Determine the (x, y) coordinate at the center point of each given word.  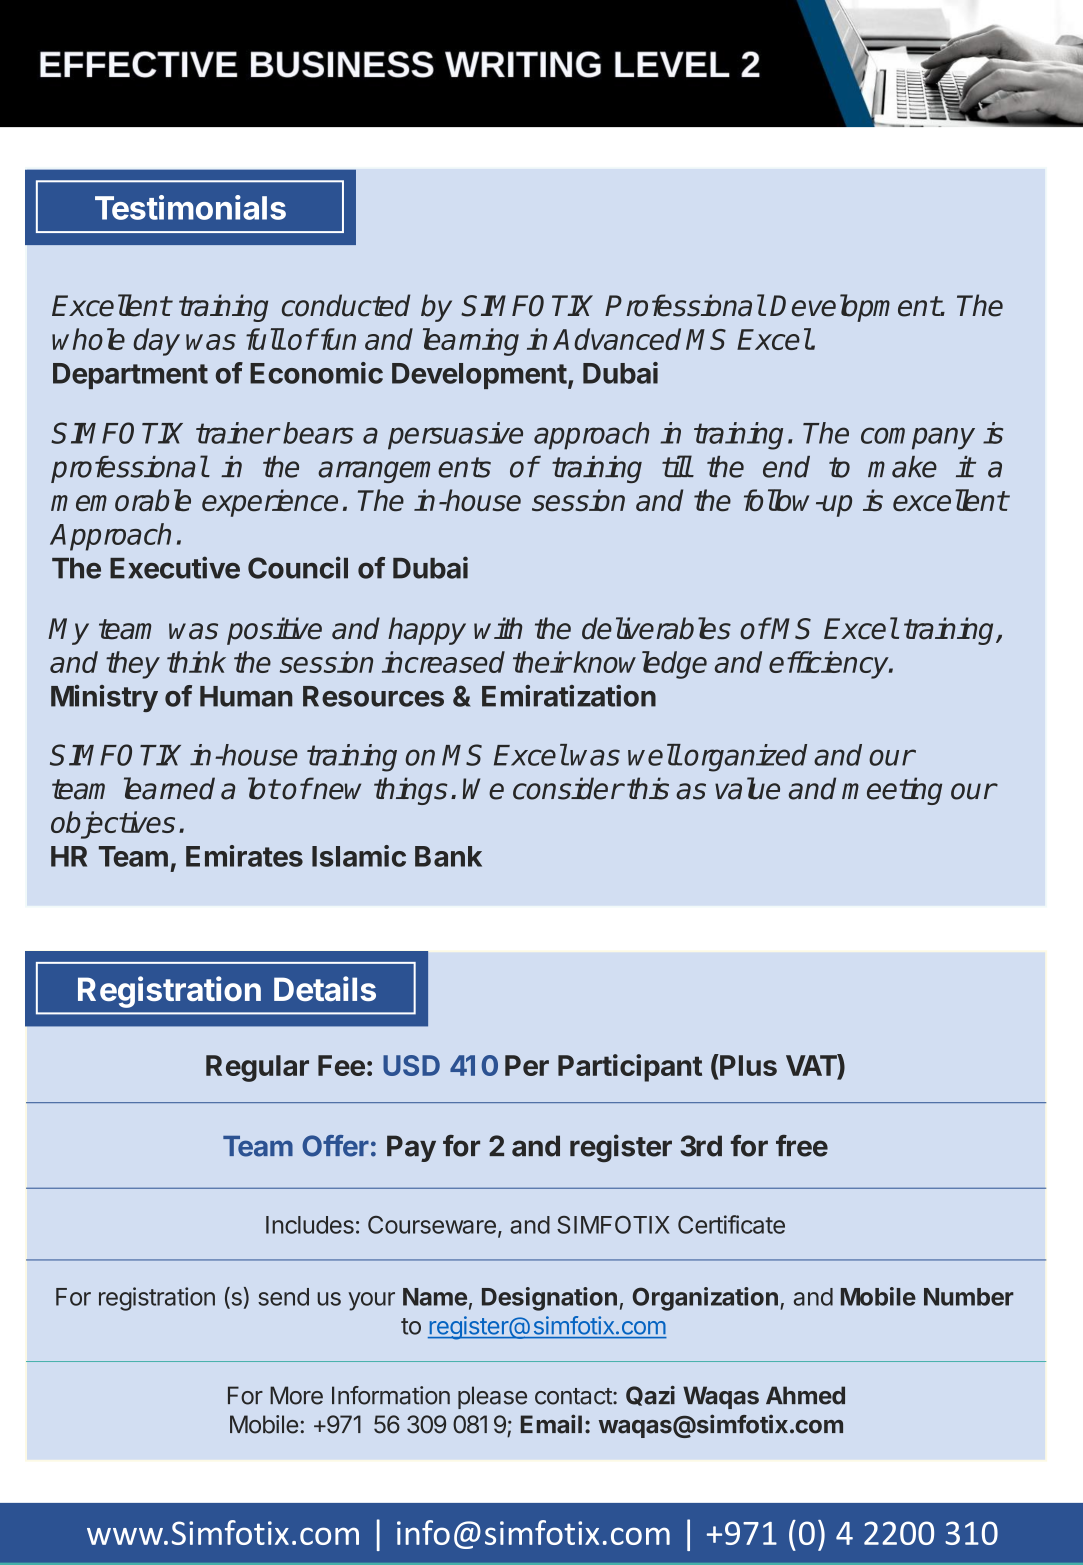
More (296, 1395)
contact (574, 1396)
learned (169, 788)
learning (471, 342)
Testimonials (190, 207)
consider (568, 788)
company (918, 438)
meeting (892, 791)
